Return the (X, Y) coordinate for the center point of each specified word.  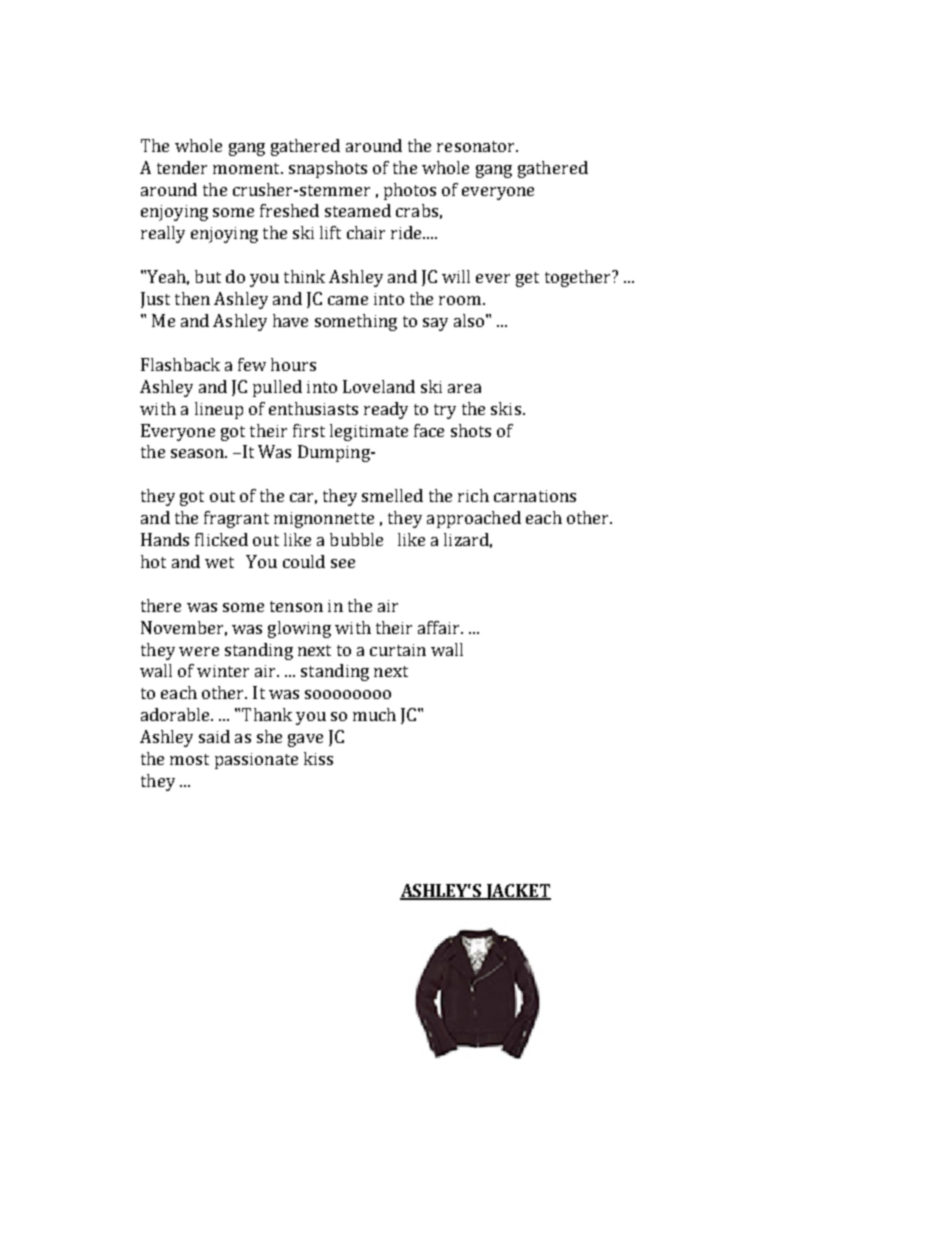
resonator (477, 146)
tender (182, 167)
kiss (318, 758)
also (469, 320)
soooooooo (348, 694)
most (189, 759)
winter (223, 671)
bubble (356, 539)
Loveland (379, 386)
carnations (535, 496)
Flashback (180, 364)
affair (440, 627)
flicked (221, 539)
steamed (358, 210)
